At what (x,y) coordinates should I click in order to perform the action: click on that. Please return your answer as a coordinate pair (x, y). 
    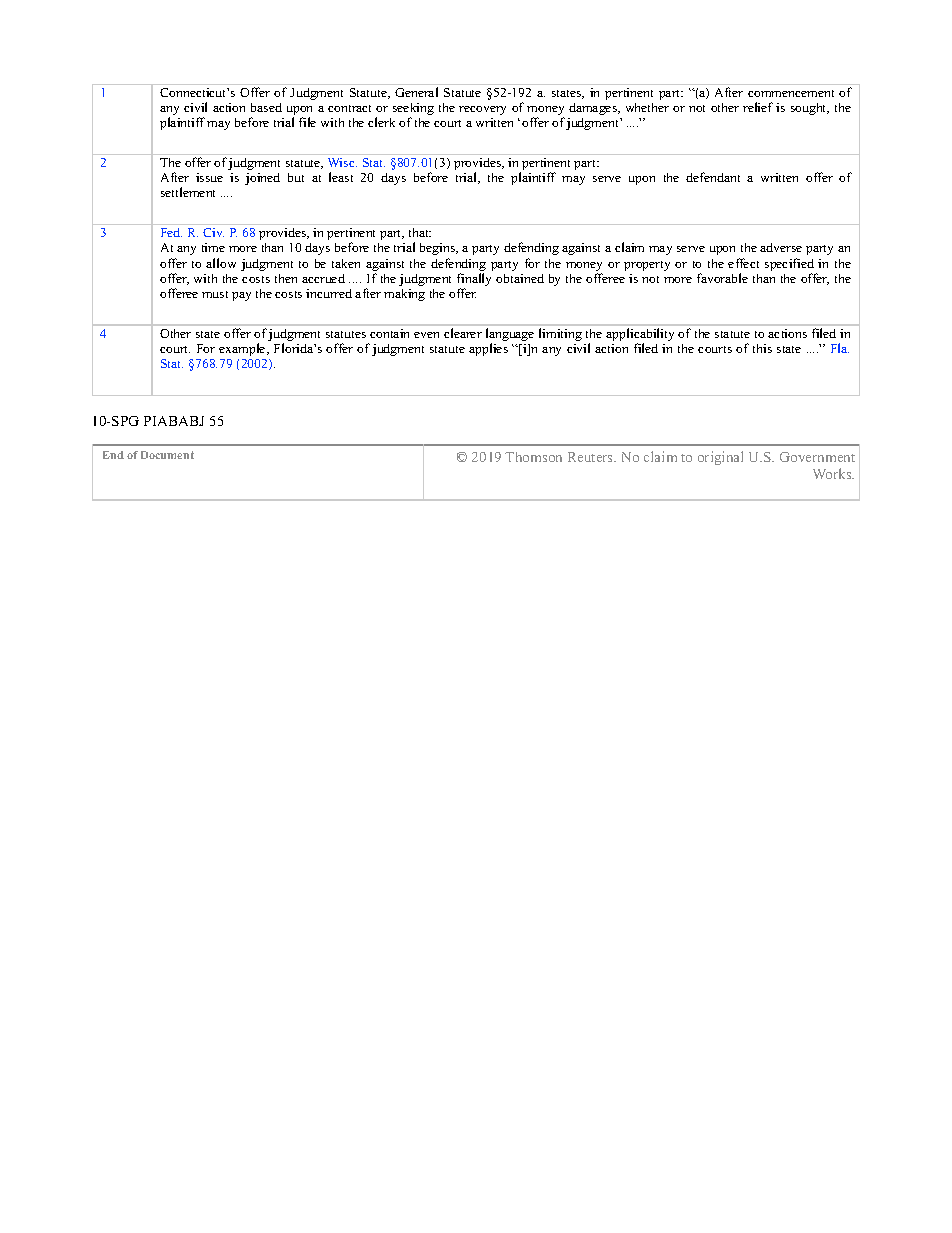
    Looking at the image, I should click on (420, 232).
